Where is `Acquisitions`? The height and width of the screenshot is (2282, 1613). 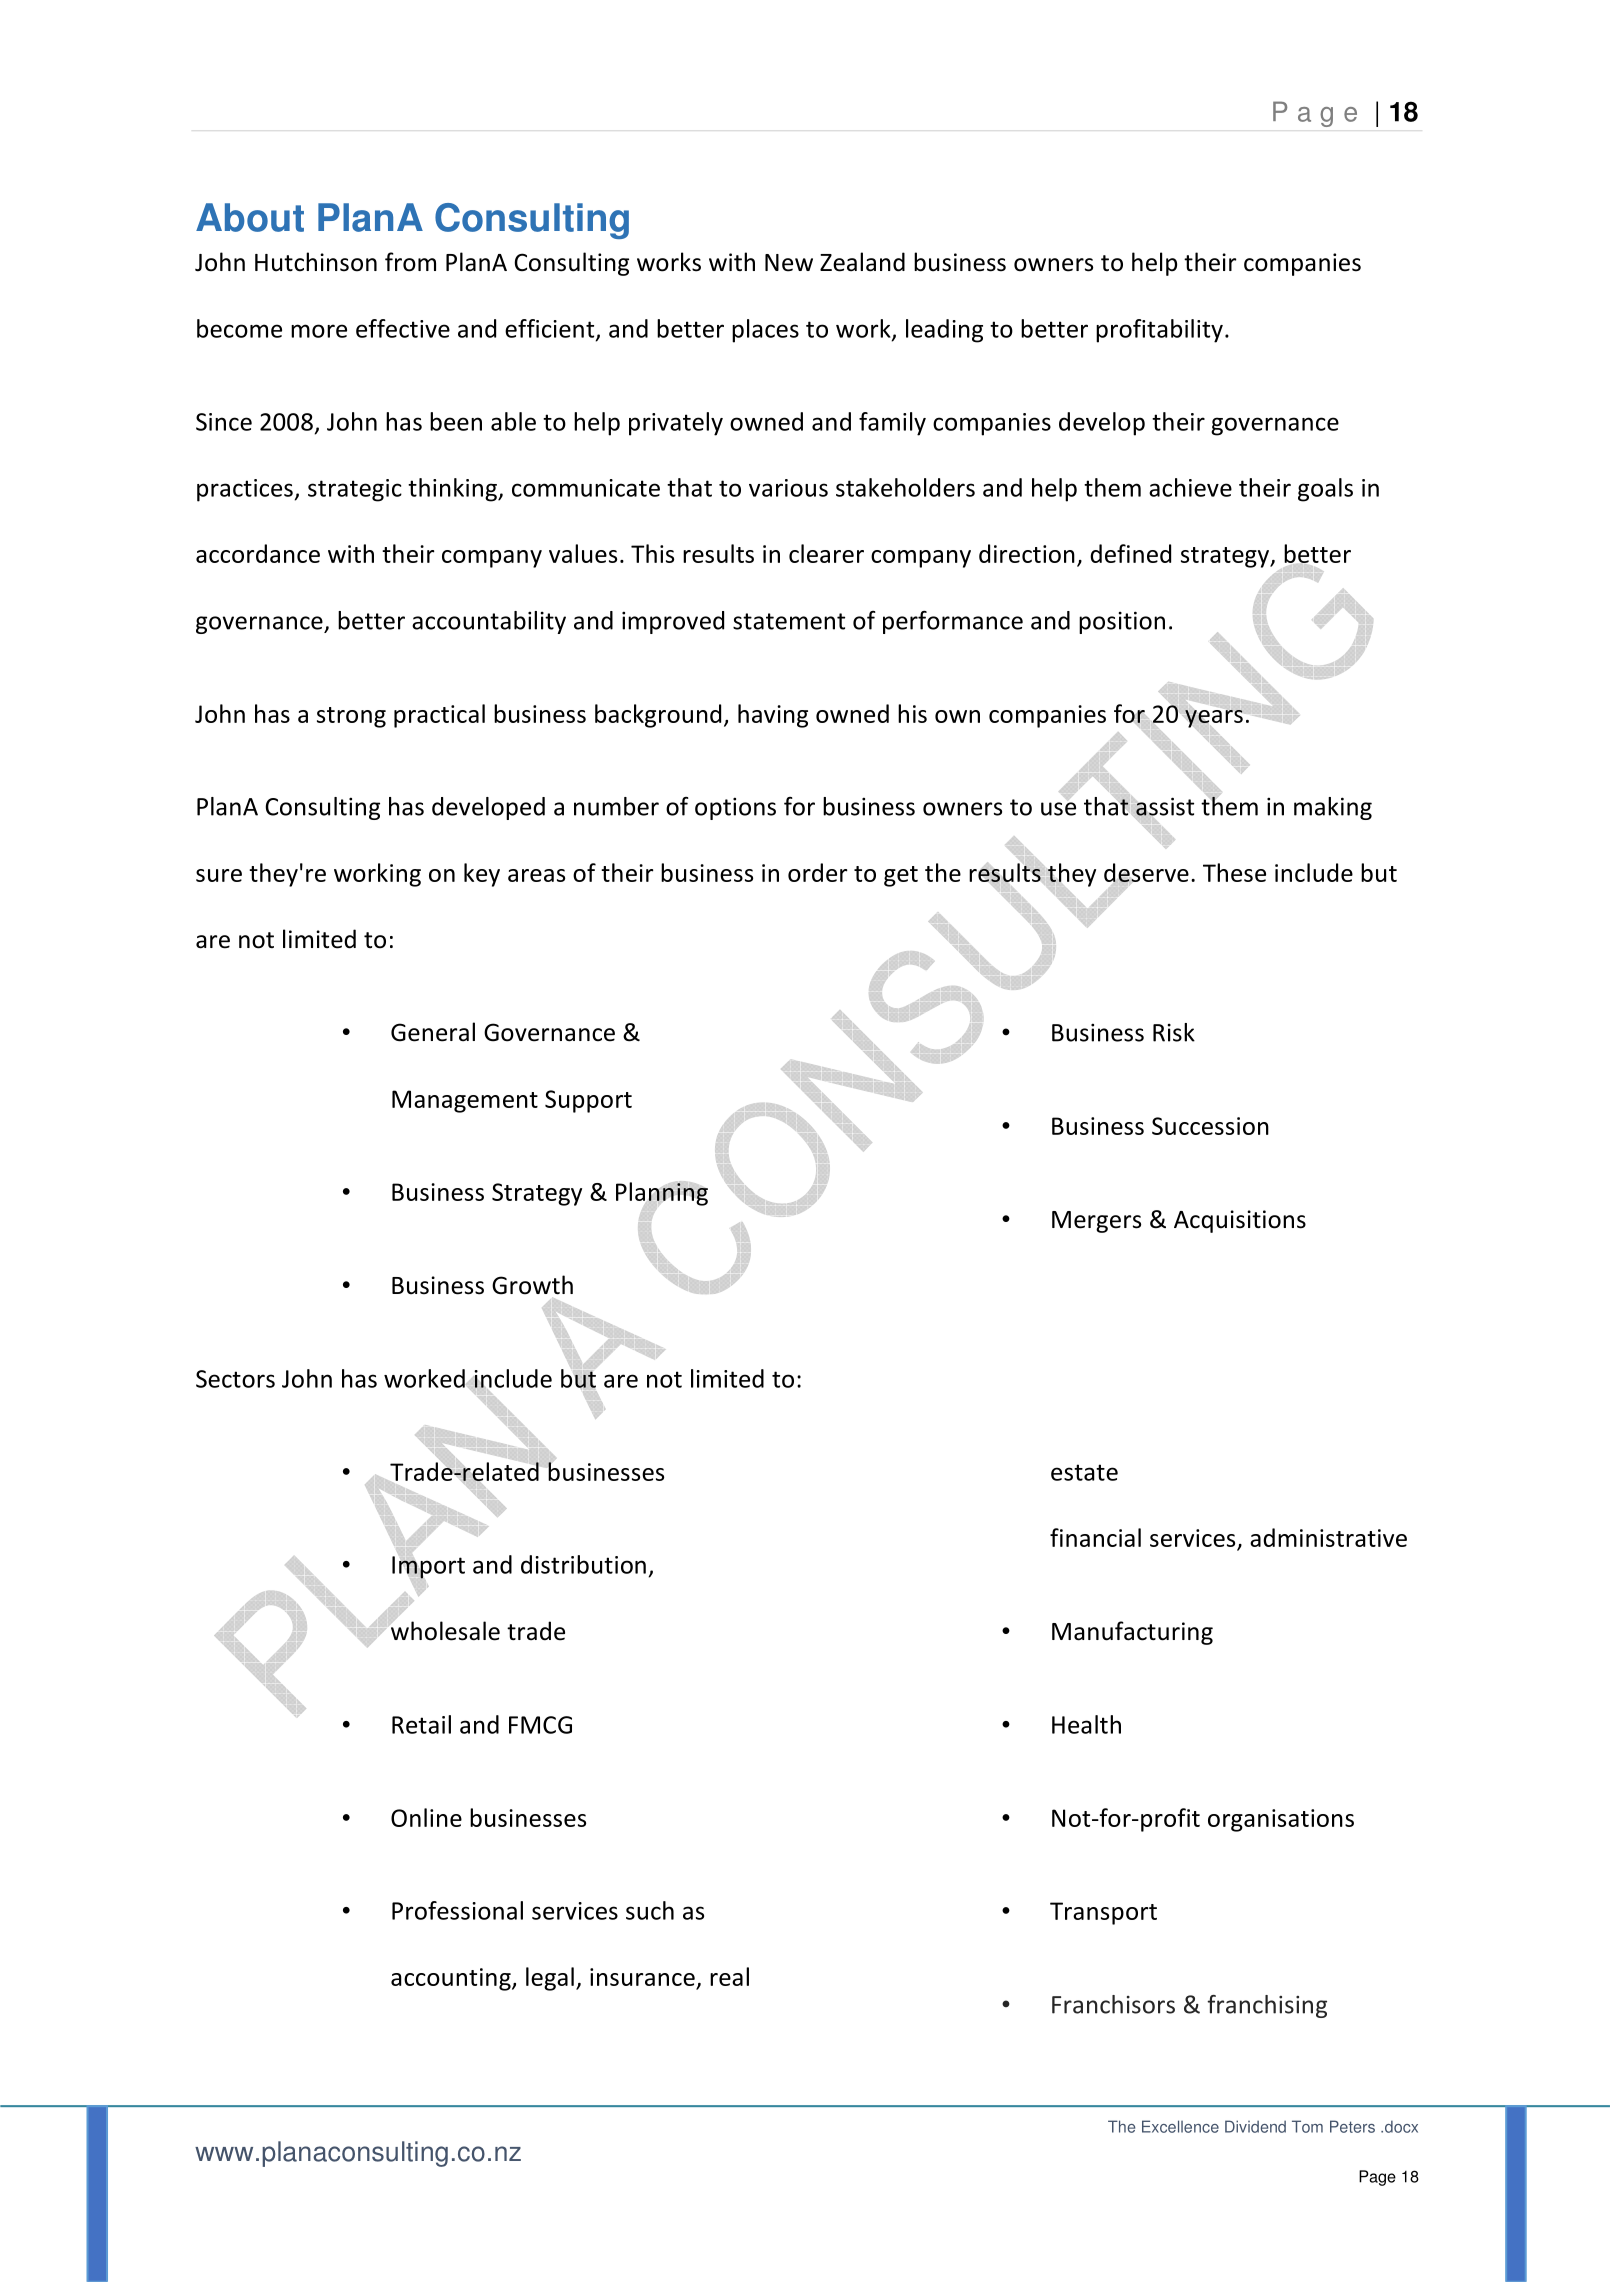 Acquisitions is located at coordinates (1240, 1221).
